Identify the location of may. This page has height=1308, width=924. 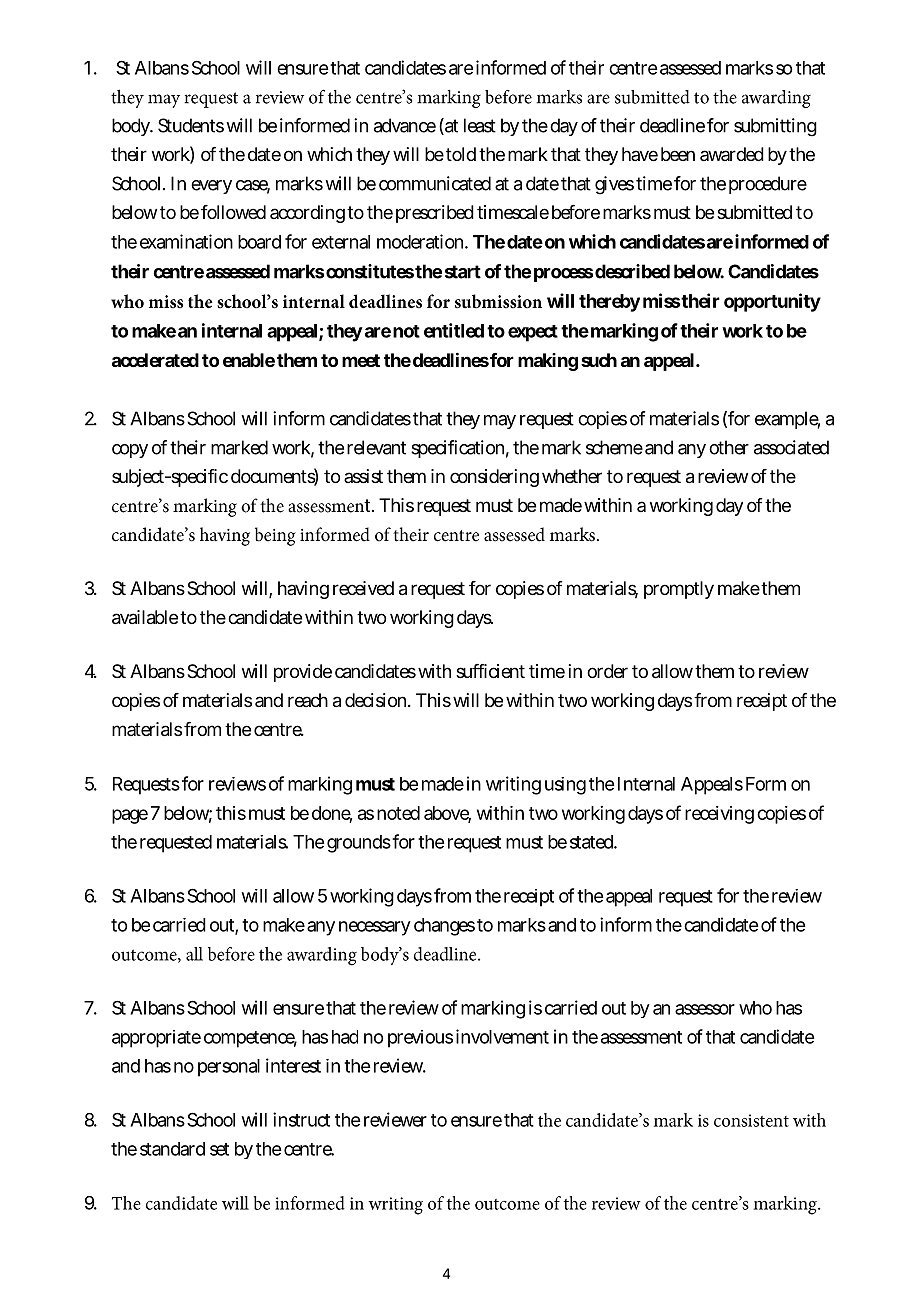
(500, 422).
